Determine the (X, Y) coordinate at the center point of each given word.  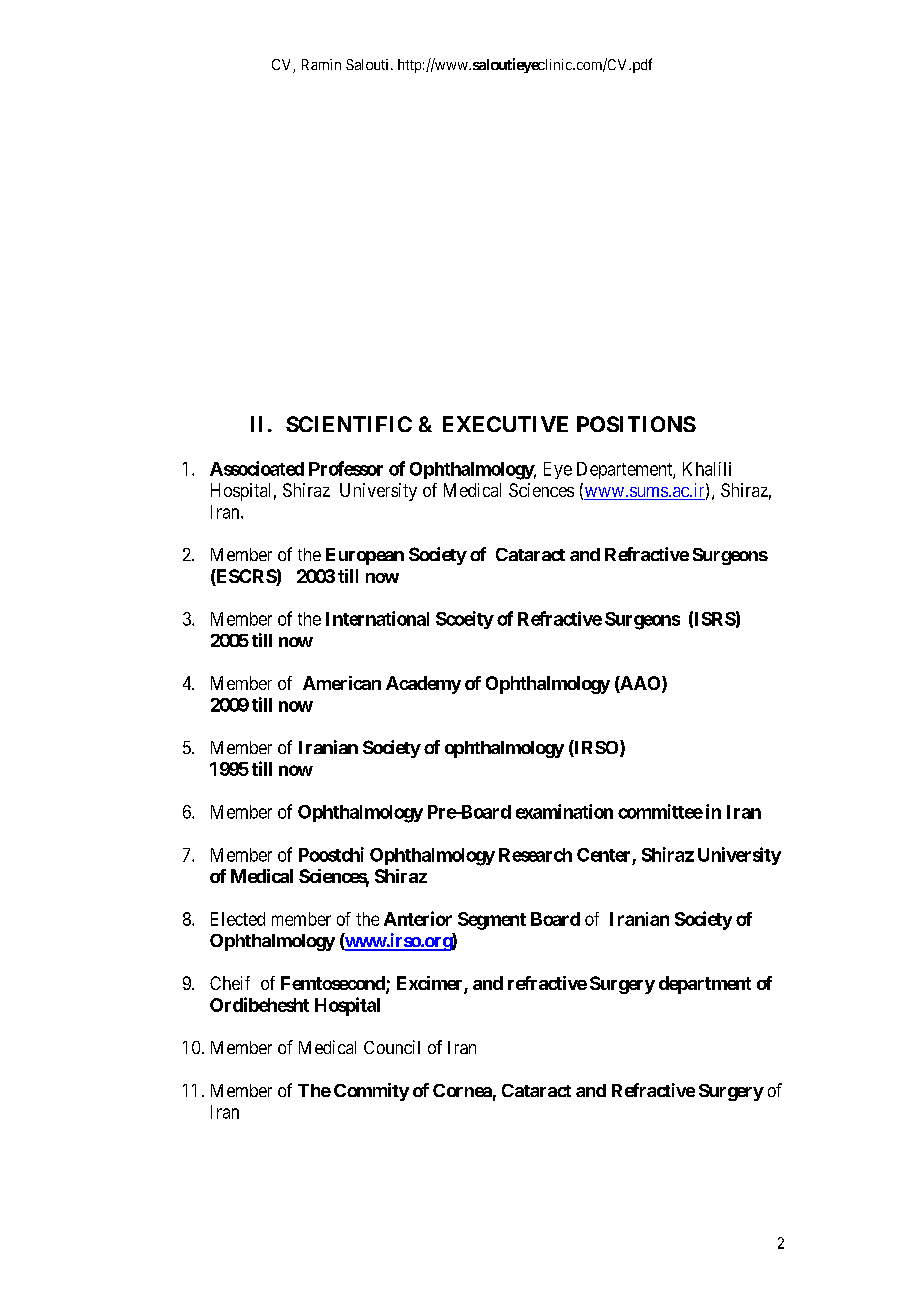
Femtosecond (334, 984)
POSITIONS (636, 424)
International (377, 618)
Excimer (431, 984)
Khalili (707, 469)
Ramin (321, 64)
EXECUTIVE (505, 424)
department (705, 985)
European (365, 556)
